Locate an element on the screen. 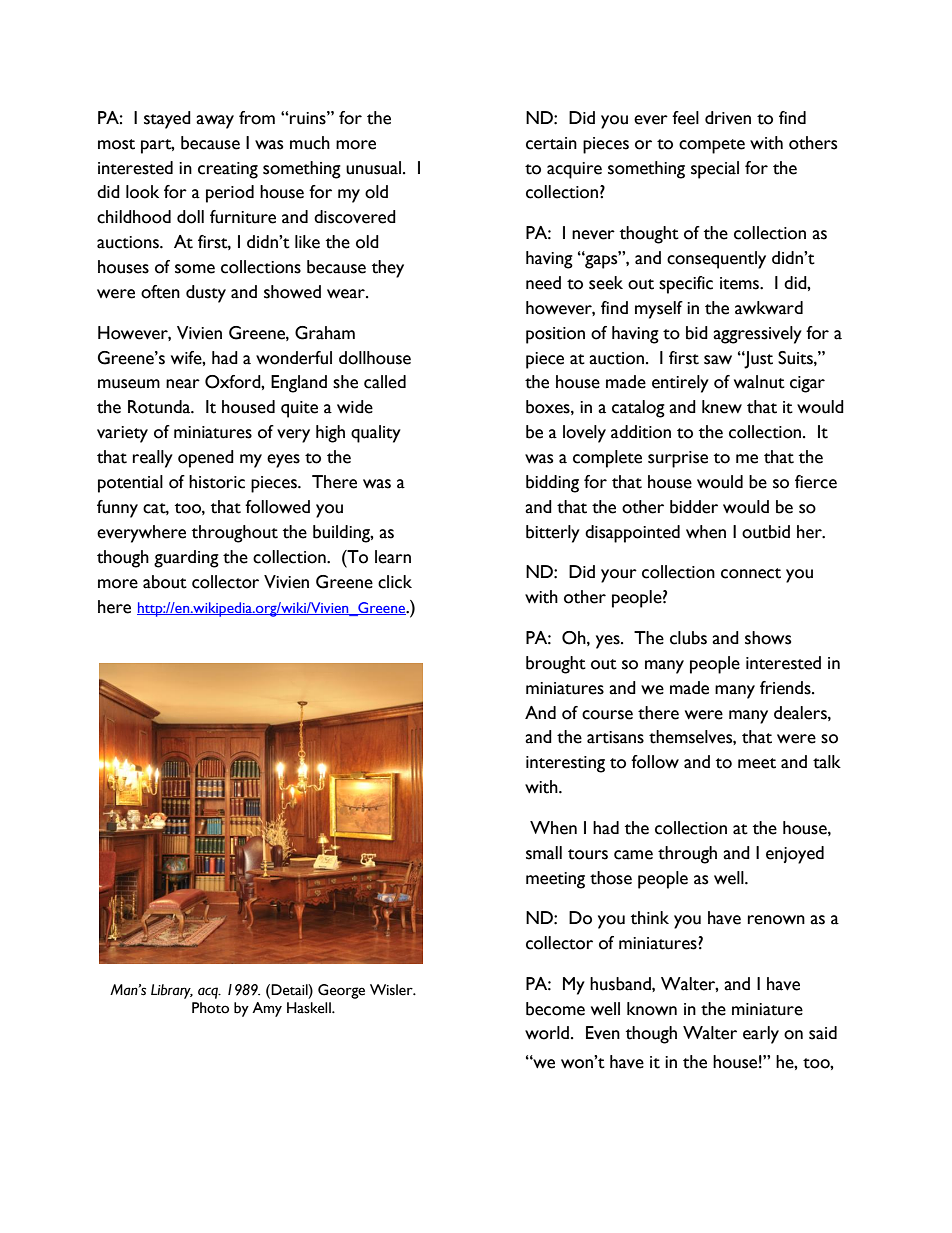  certain is located at coordinates (551, 143).
